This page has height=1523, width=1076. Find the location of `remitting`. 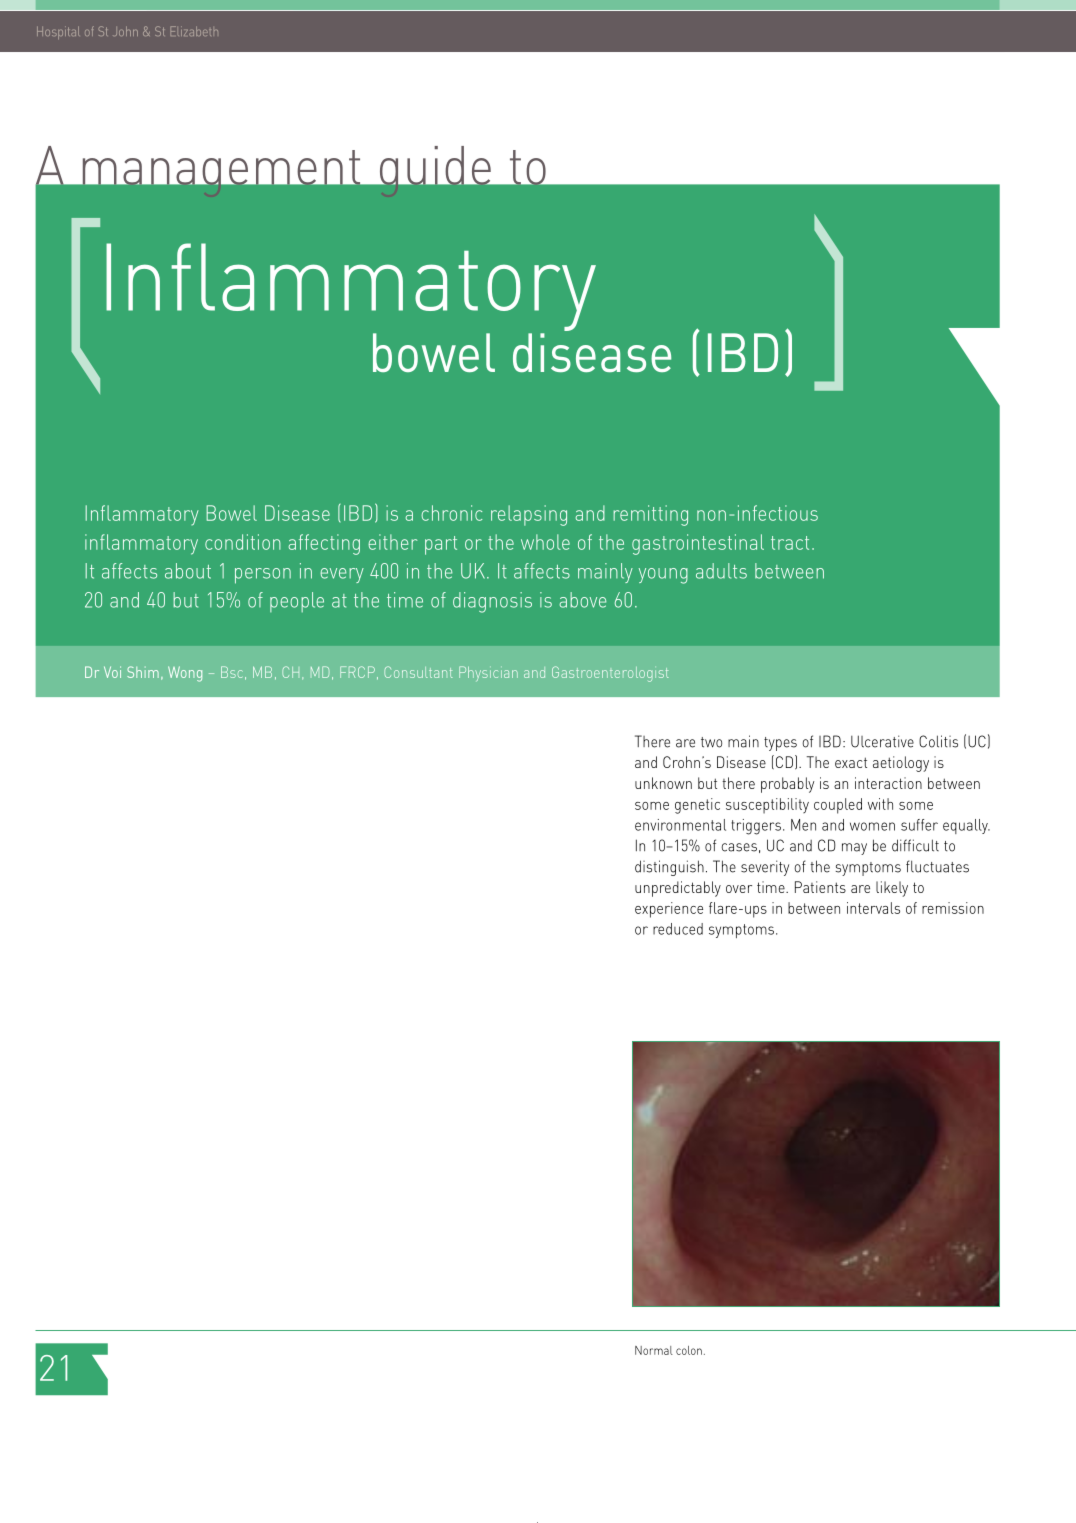

remitting is located at coordinates (650, 515).
